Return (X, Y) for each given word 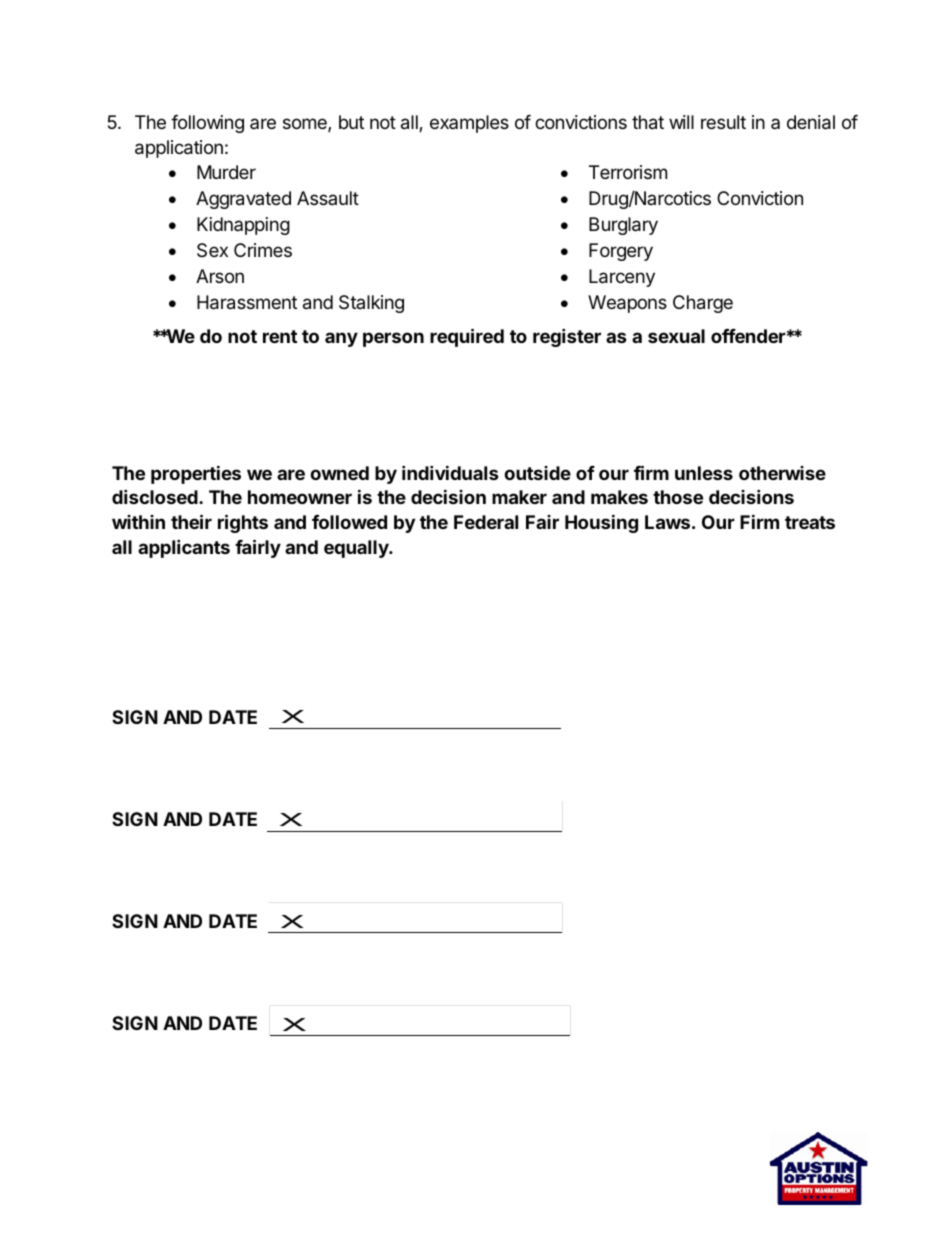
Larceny (622, 278)
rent (280, 336)
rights (243, 523)
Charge (703, 304)
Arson (220, 276)
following (207, 124)
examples (469, 124)
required (467, 337)
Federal (486, 522)
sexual (676, 336)
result (723, 122)
